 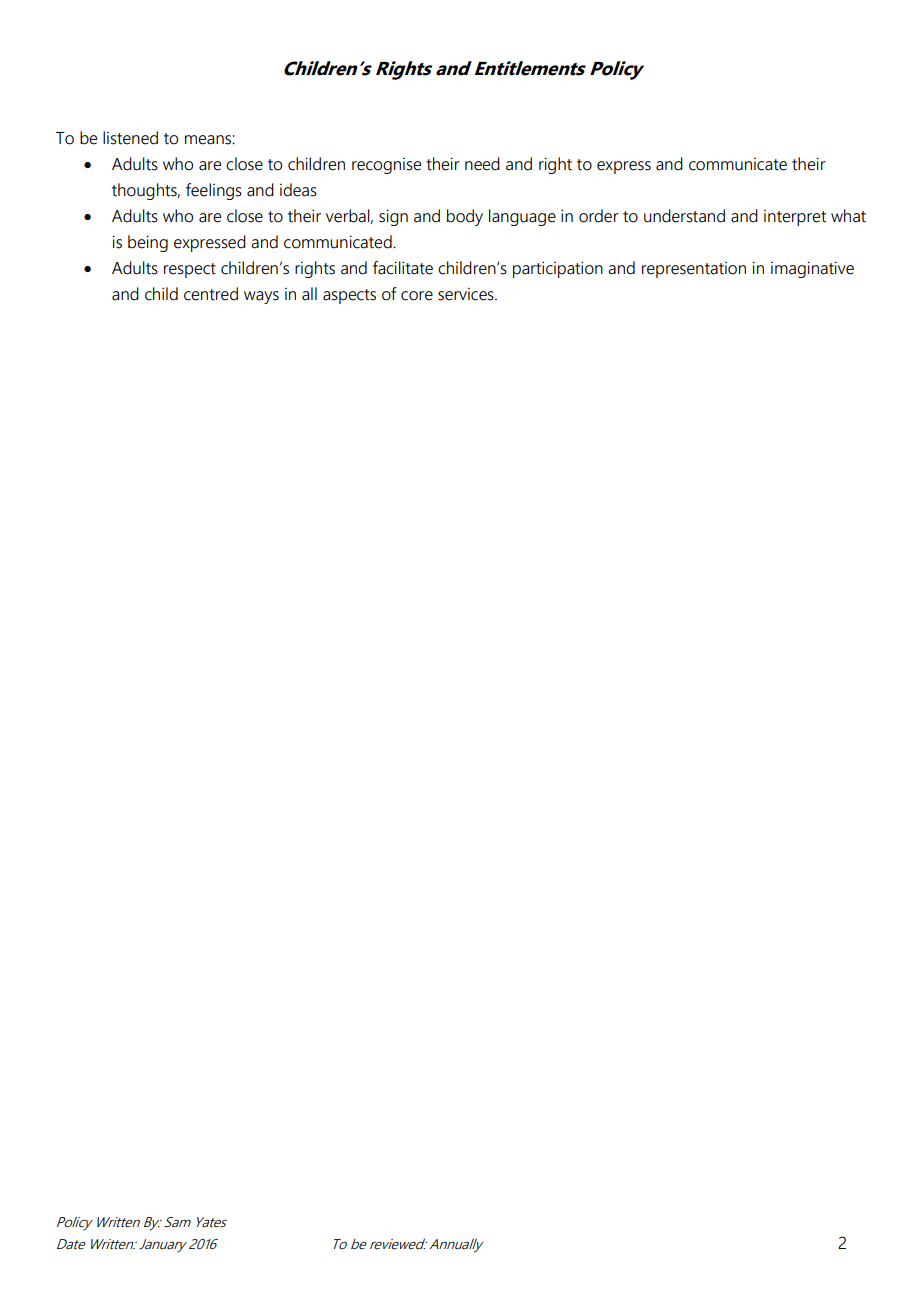 I want to click on understand, so click(x=684, y=216).
